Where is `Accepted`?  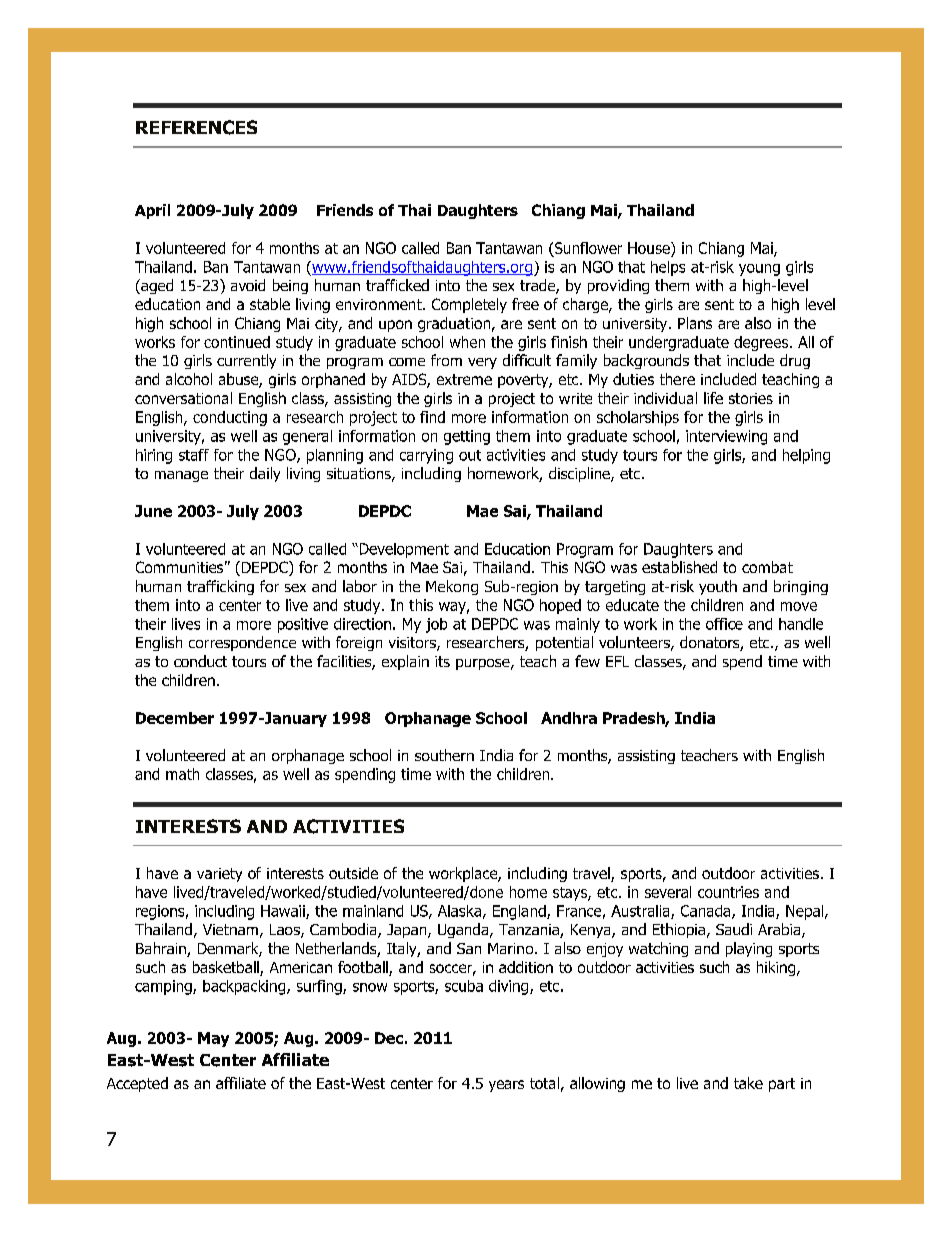 Accepted is located at coordinates (137, 1084).
